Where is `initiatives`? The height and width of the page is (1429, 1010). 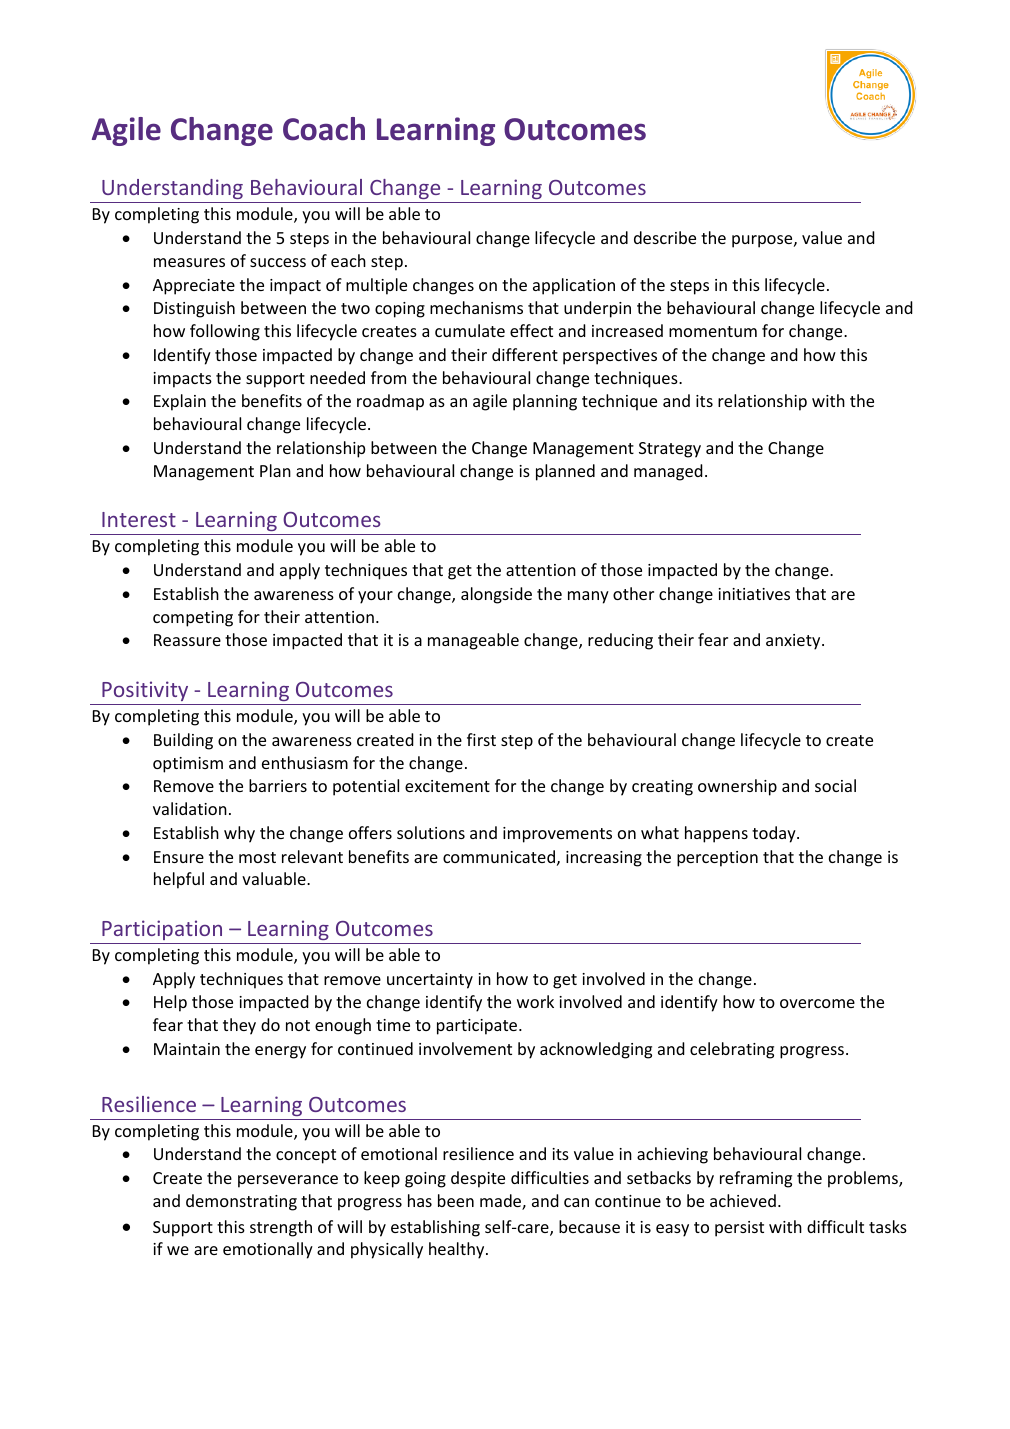
initiatives is located at coordinates (754, 594).
